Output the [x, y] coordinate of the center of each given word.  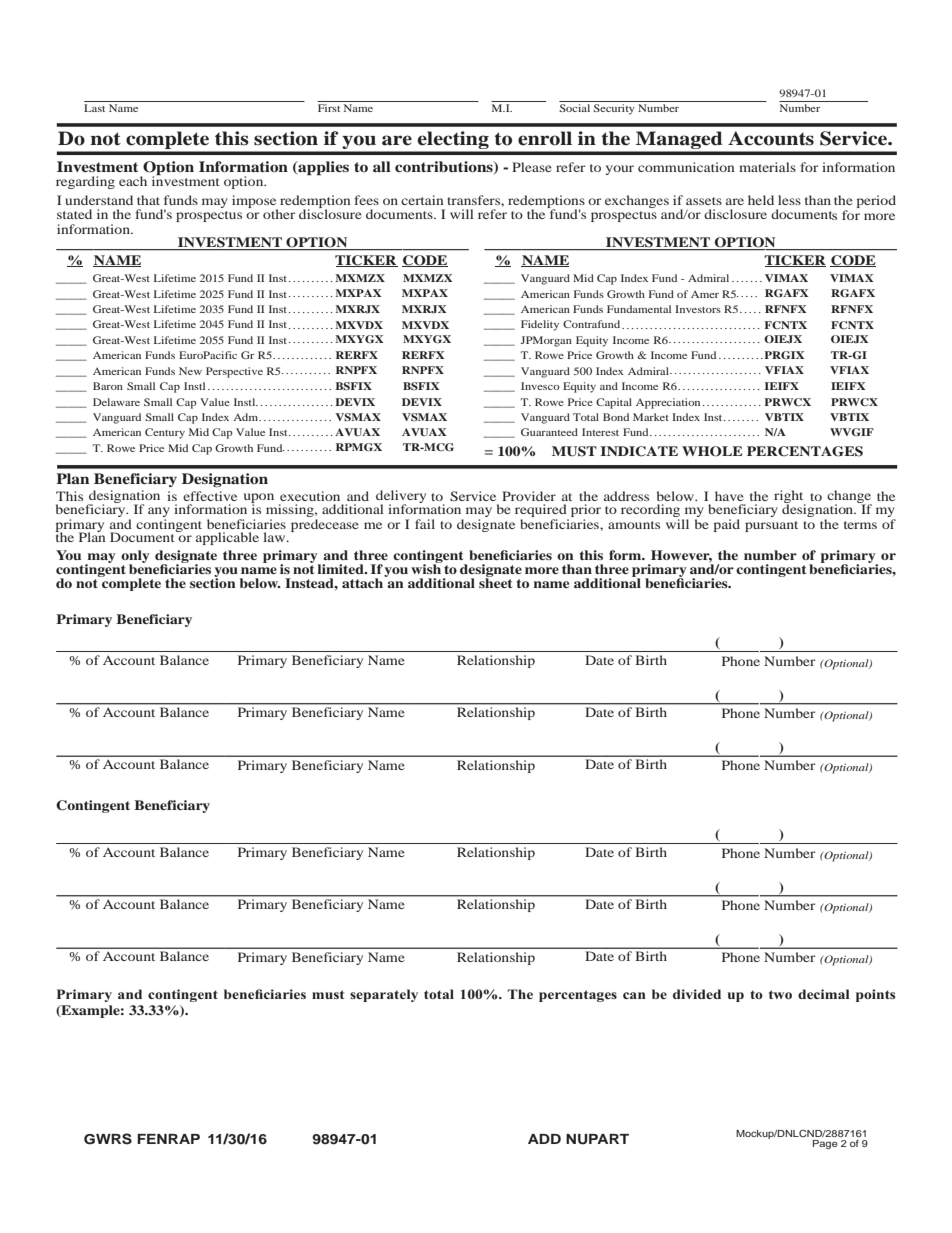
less [789, 200]
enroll [545, 138]
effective [210, 496]
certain [422, 200]
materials [767, 167]
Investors [698, 309]
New [190, 371]
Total [586, 417]
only [135, 557]
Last [94, 108]
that [148, 200]
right [790, 498]
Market [651, 417]
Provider [529, 496]
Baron [108, 386]
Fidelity [540, 325]
